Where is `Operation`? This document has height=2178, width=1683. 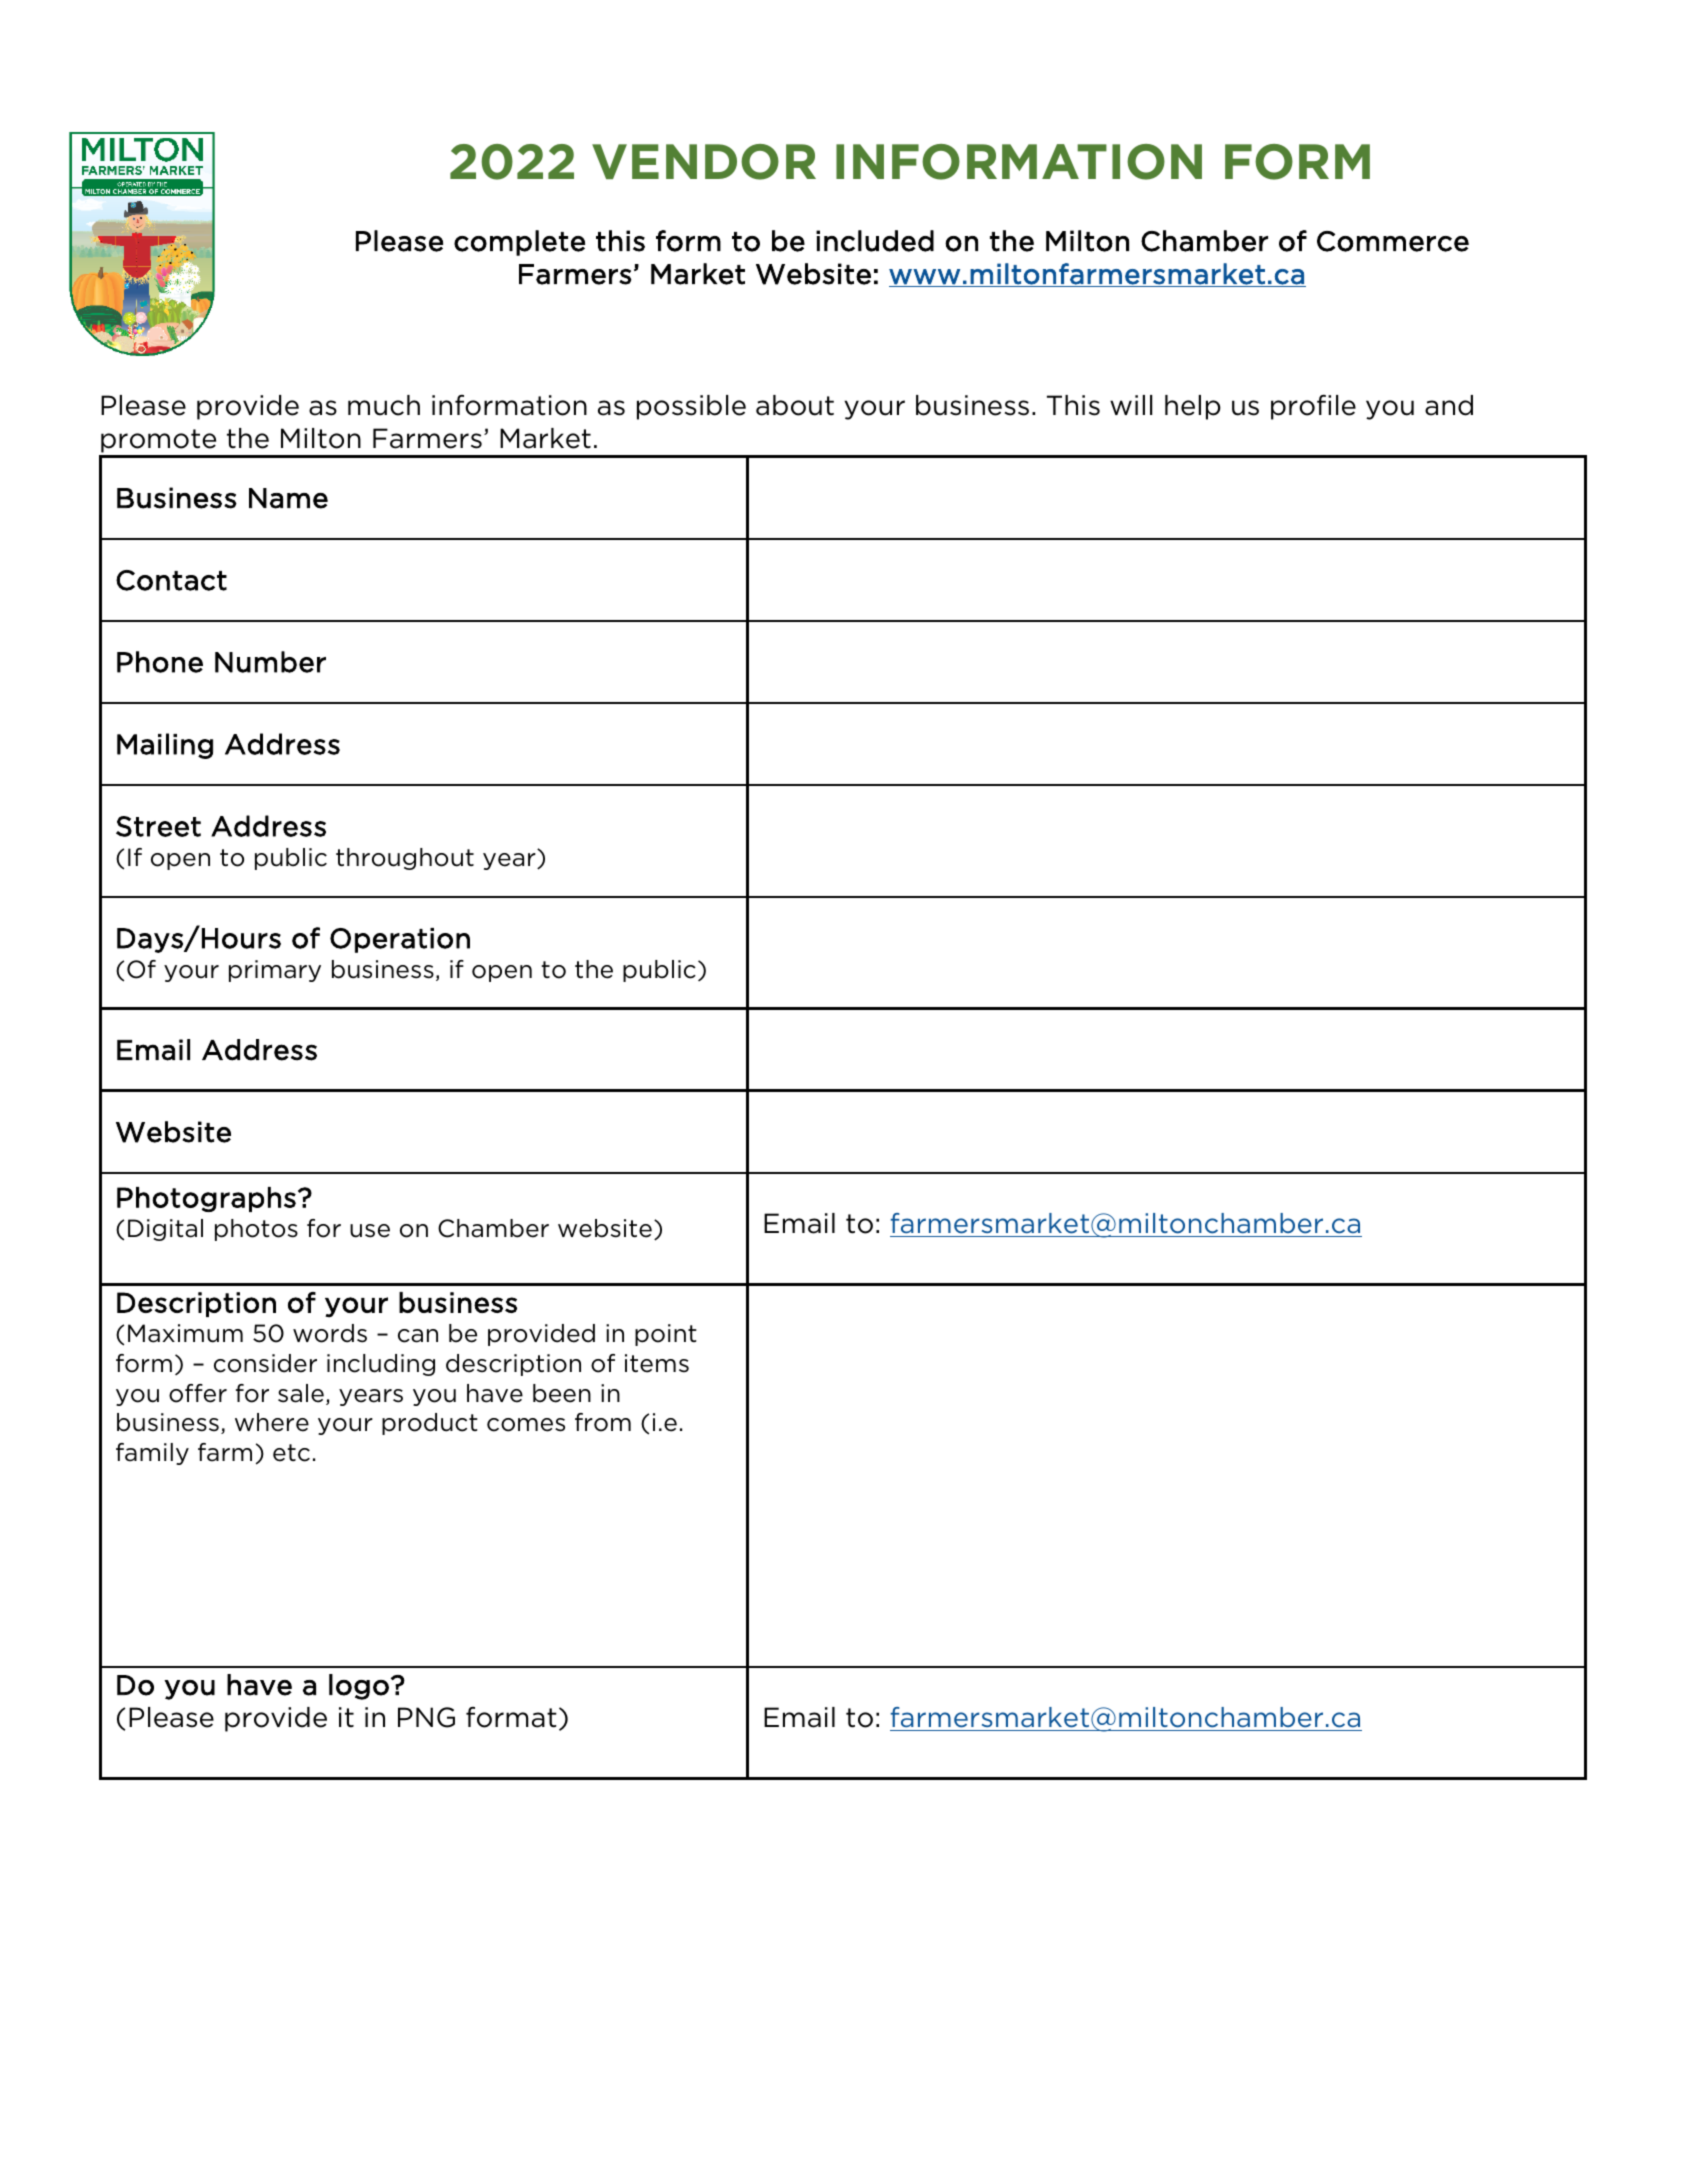
Operation is located at coordinates (400, 940).
